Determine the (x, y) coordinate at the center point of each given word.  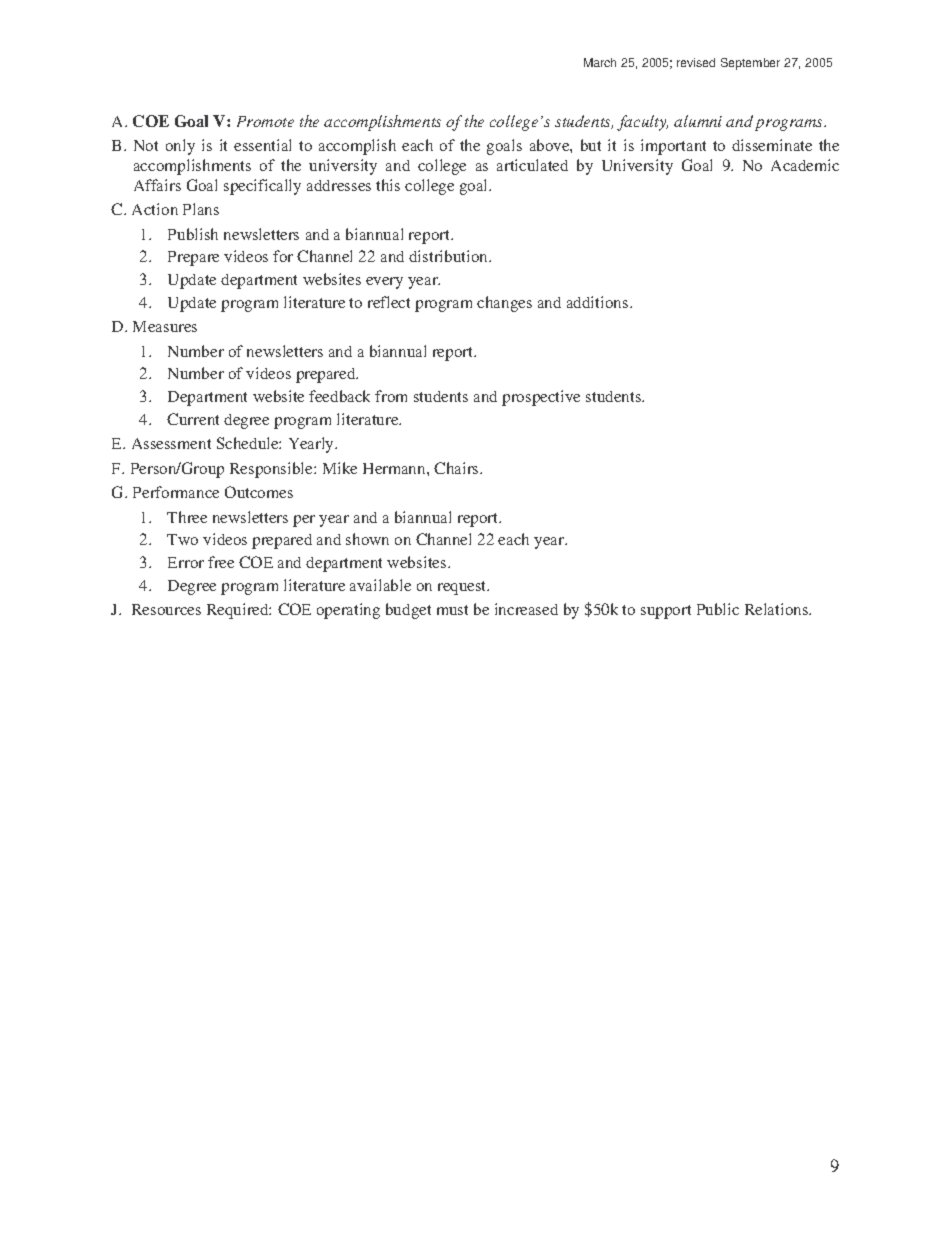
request (463, 588)
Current (193, 419)
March (600, 62)
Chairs (457, 468)
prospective (541, 398)
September (750, 64)
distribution (450, 256)
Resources (166, 609)
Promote (265, 121)
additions (599, 302)
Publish (193, 234)
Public (718, 609)
